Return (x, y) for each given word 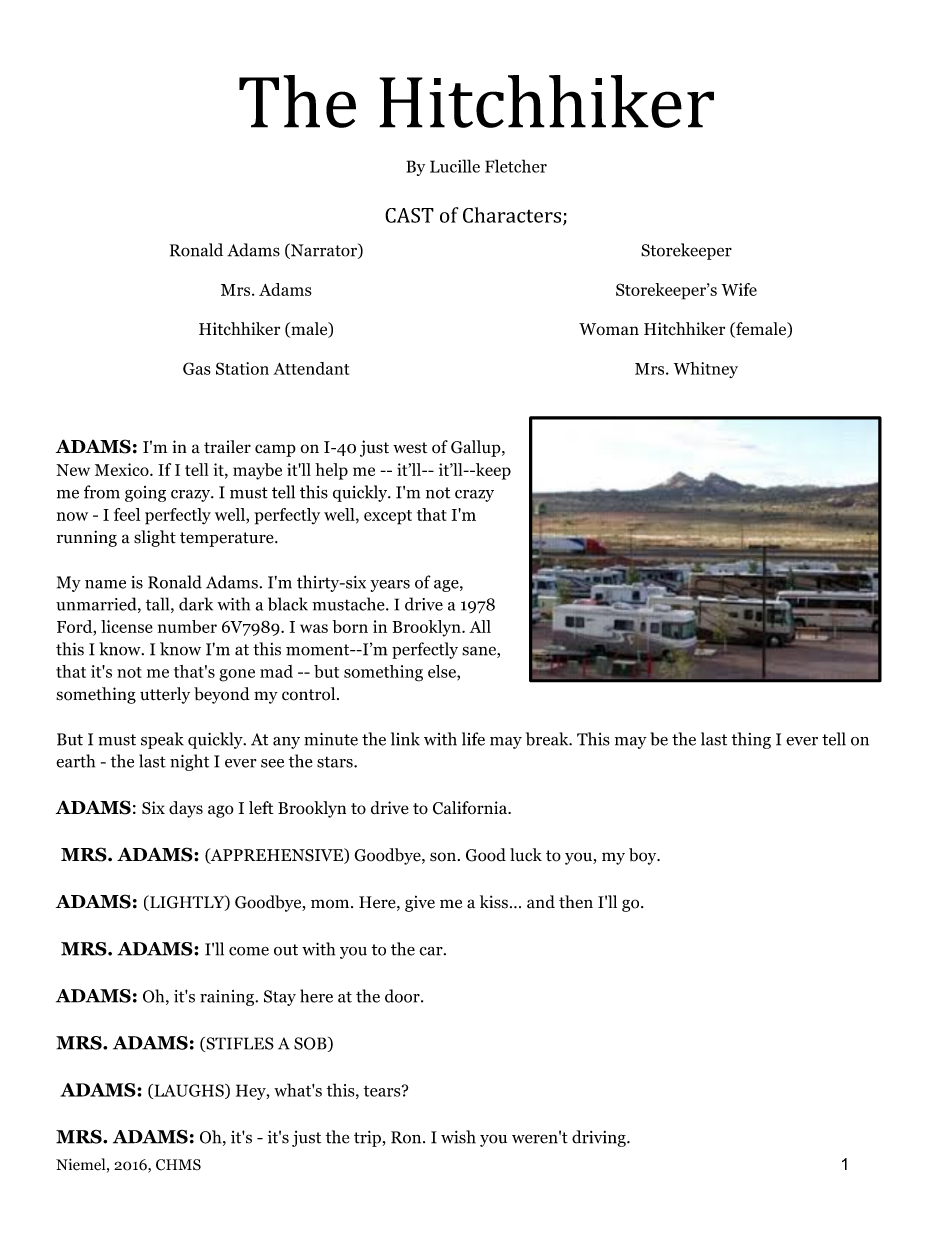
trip (368, 1138)
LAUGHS (189, 1091)
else (443, 672)
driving (600, 1138)
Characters (513, 216)
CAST (409, 215)
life (473, 739)
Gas (197, 368)
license (127, 626)
